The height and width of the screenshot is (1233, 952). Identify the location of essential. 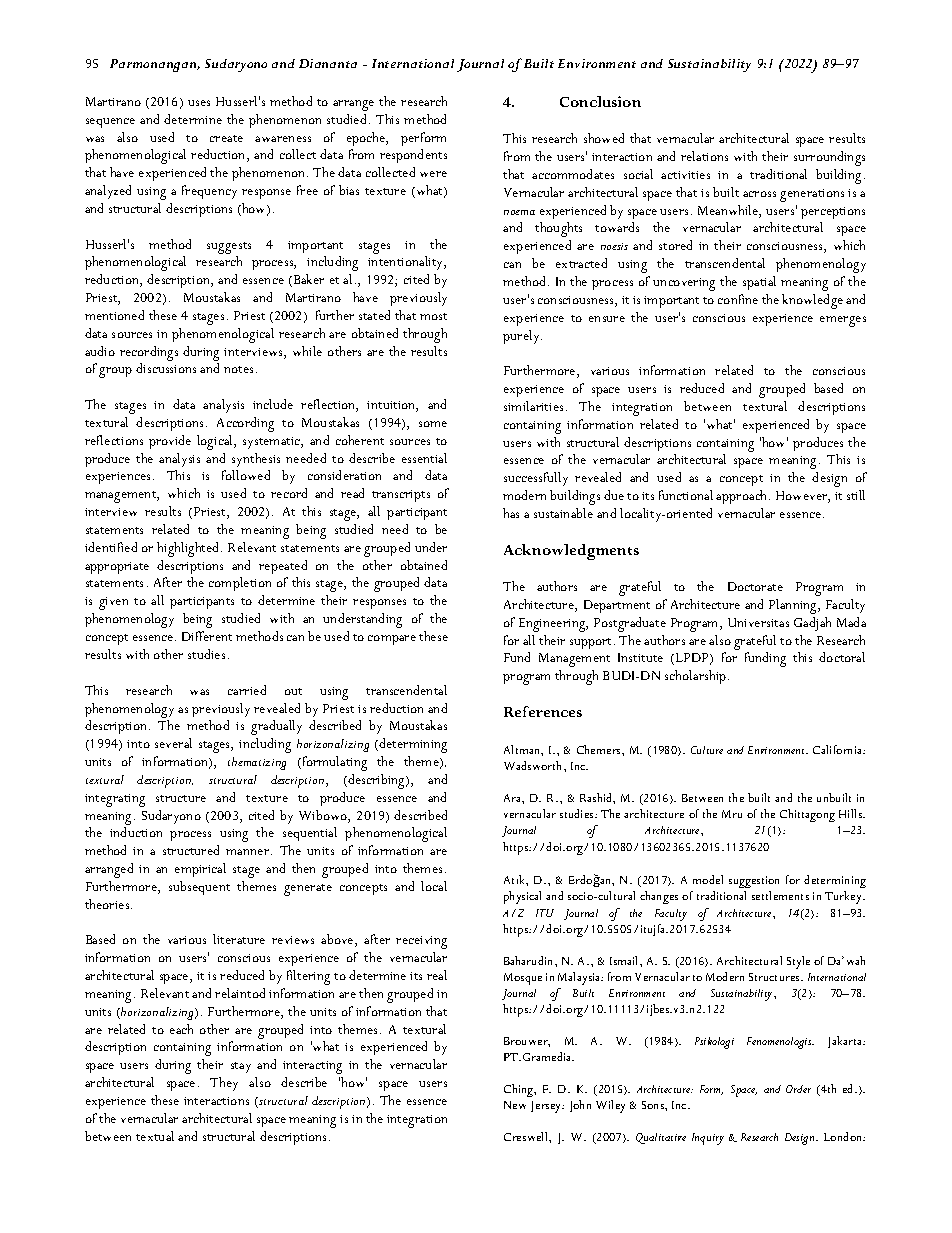
(424, 458).
